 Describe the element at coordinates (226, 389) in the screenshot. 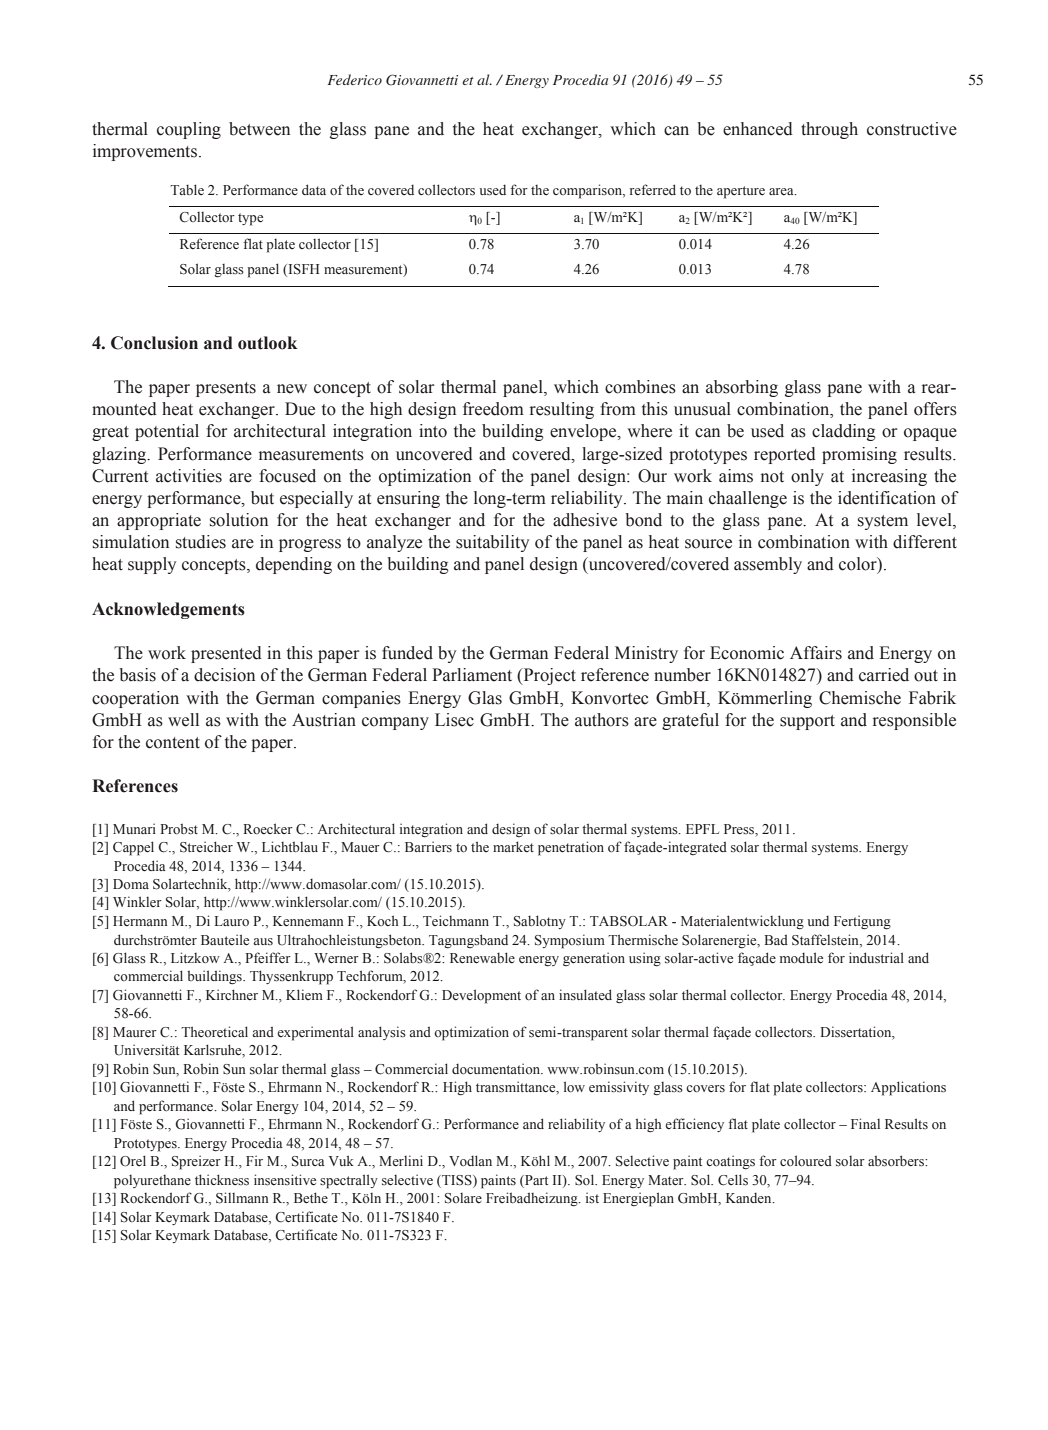

I see `presents` at that location.
